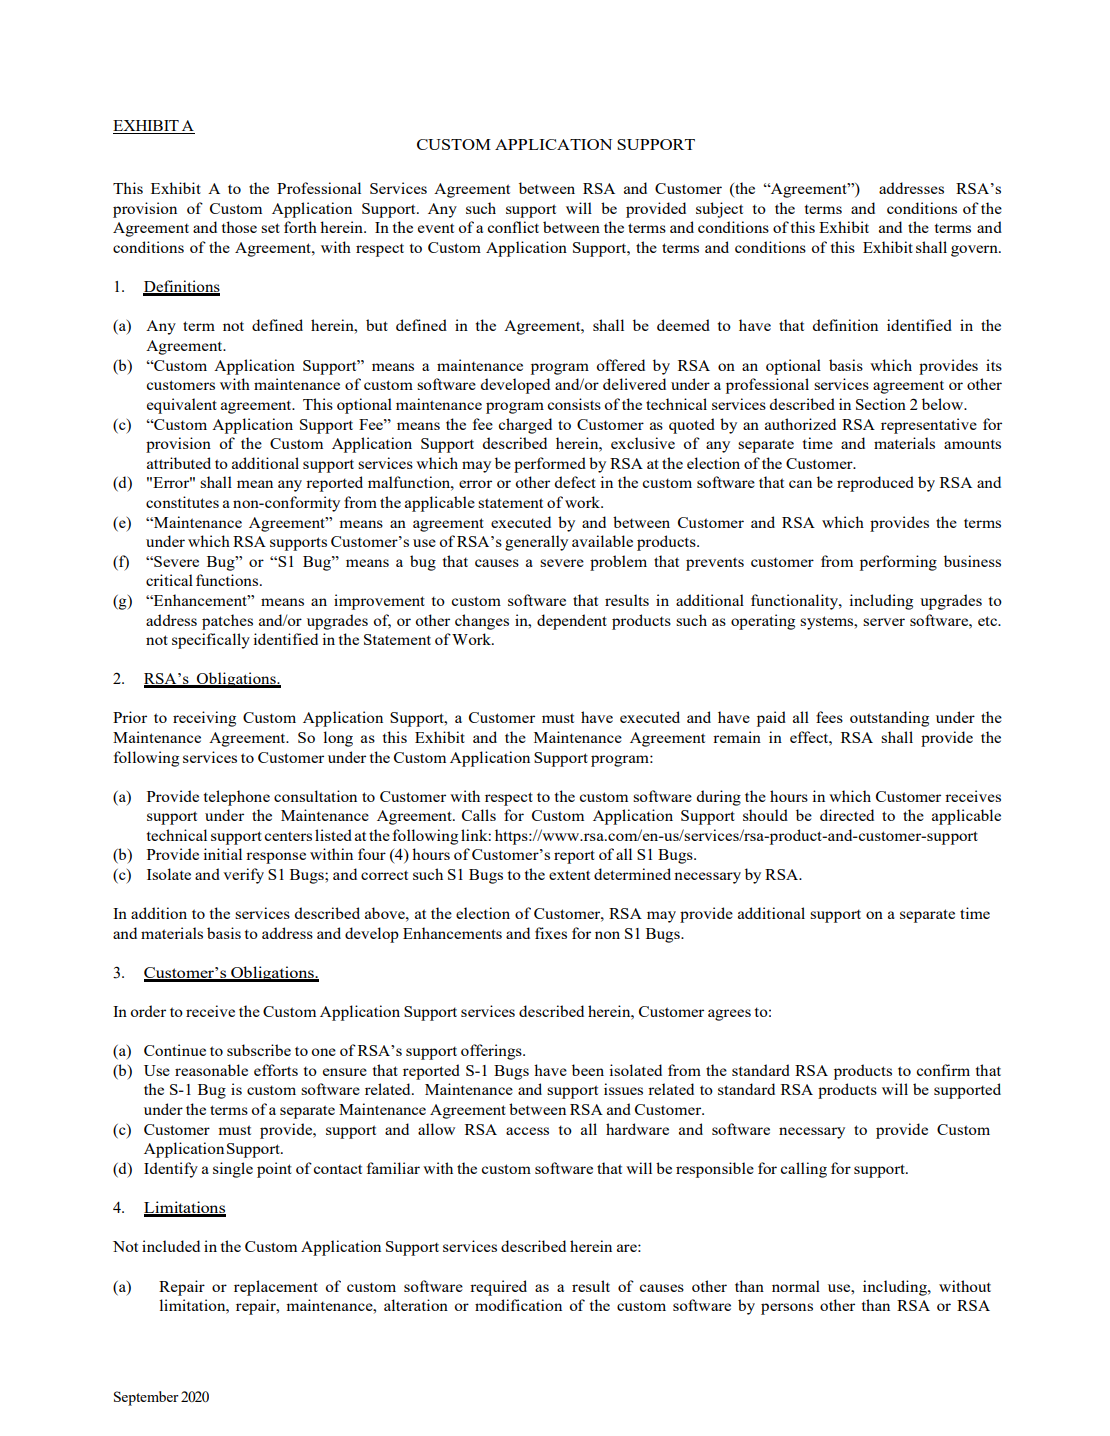 This screenshot has height=1436, width=1110. What do you see at coordinates (182, 502) in the screenshot?
I see `constitutes` at bounding box center [182, 502].
